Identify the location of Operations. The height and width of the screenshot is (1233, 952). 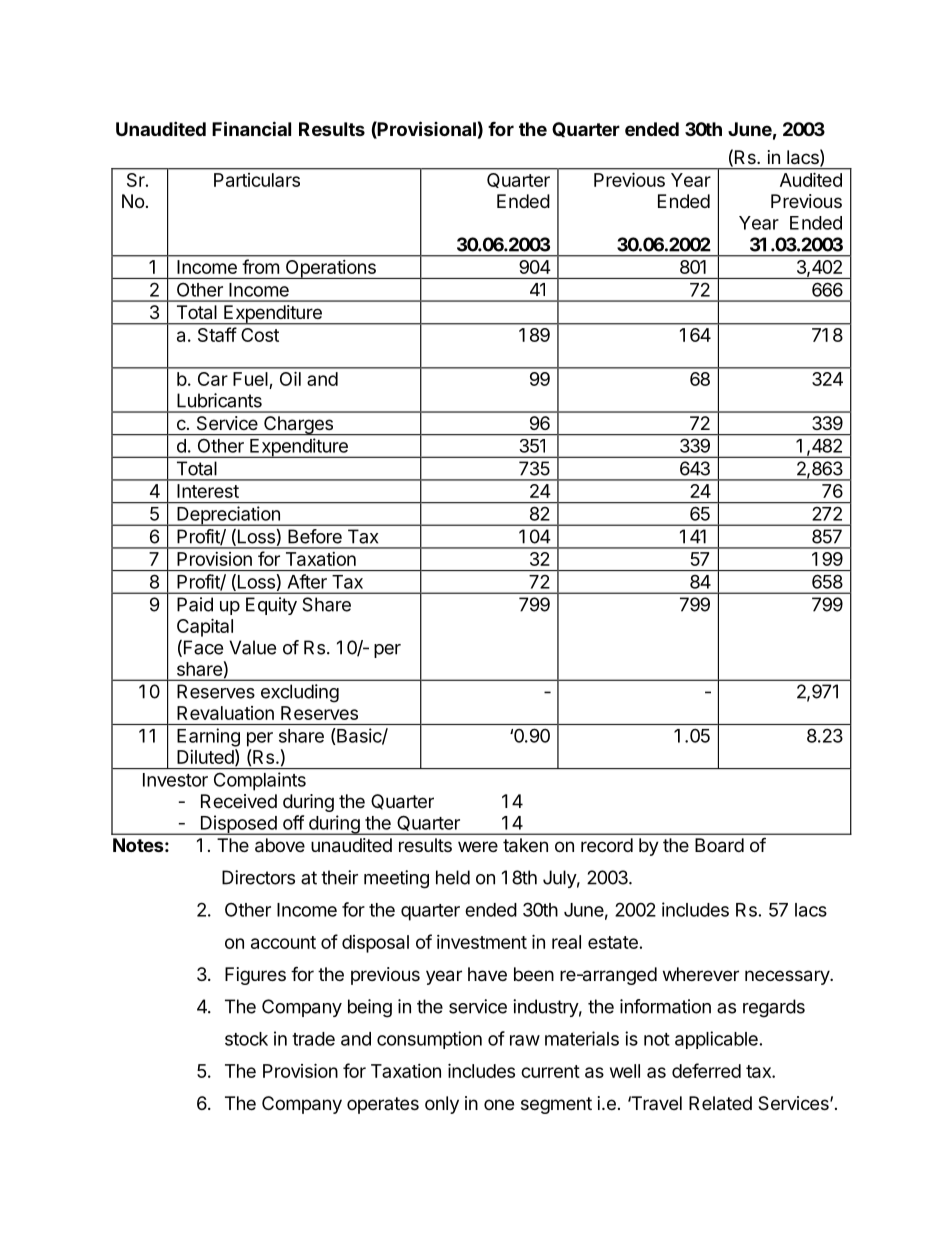
(330, 269).
